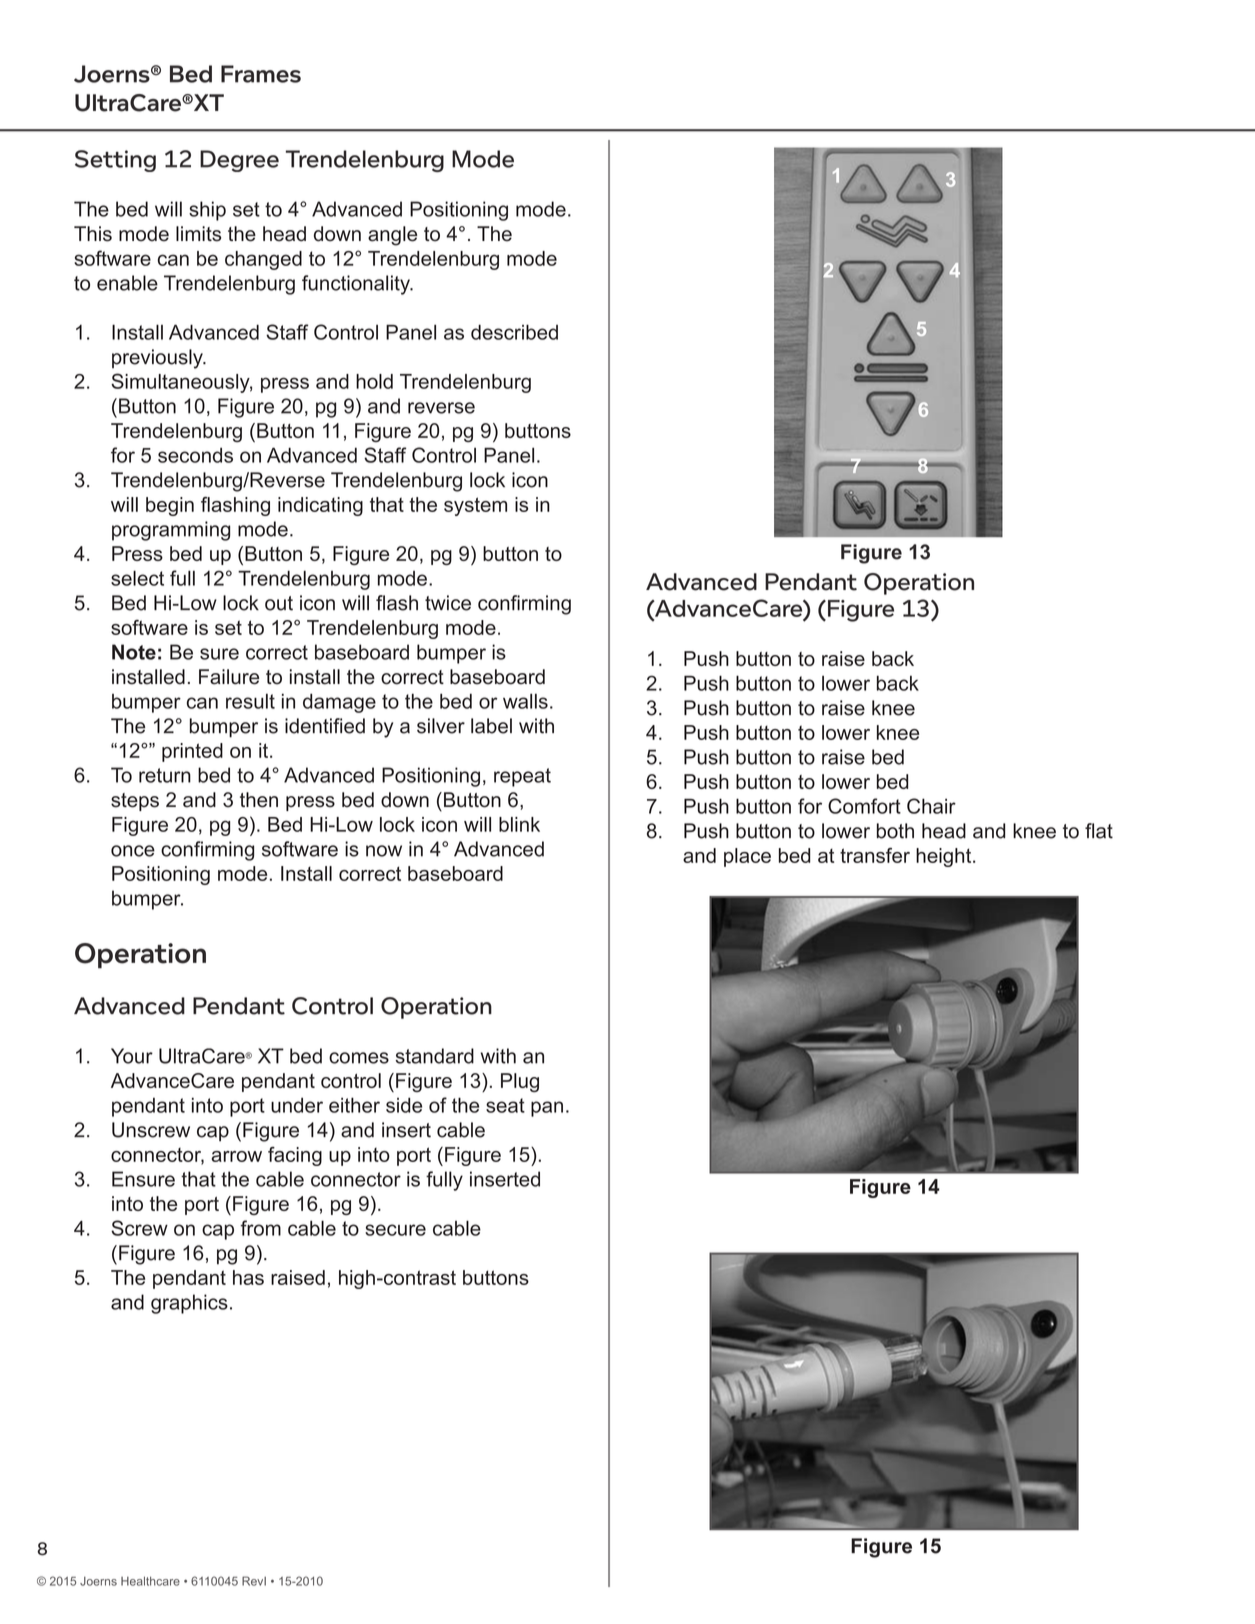  Describe the element at coordinates (475, 506) in the screenshot. I see `system` at that location.
